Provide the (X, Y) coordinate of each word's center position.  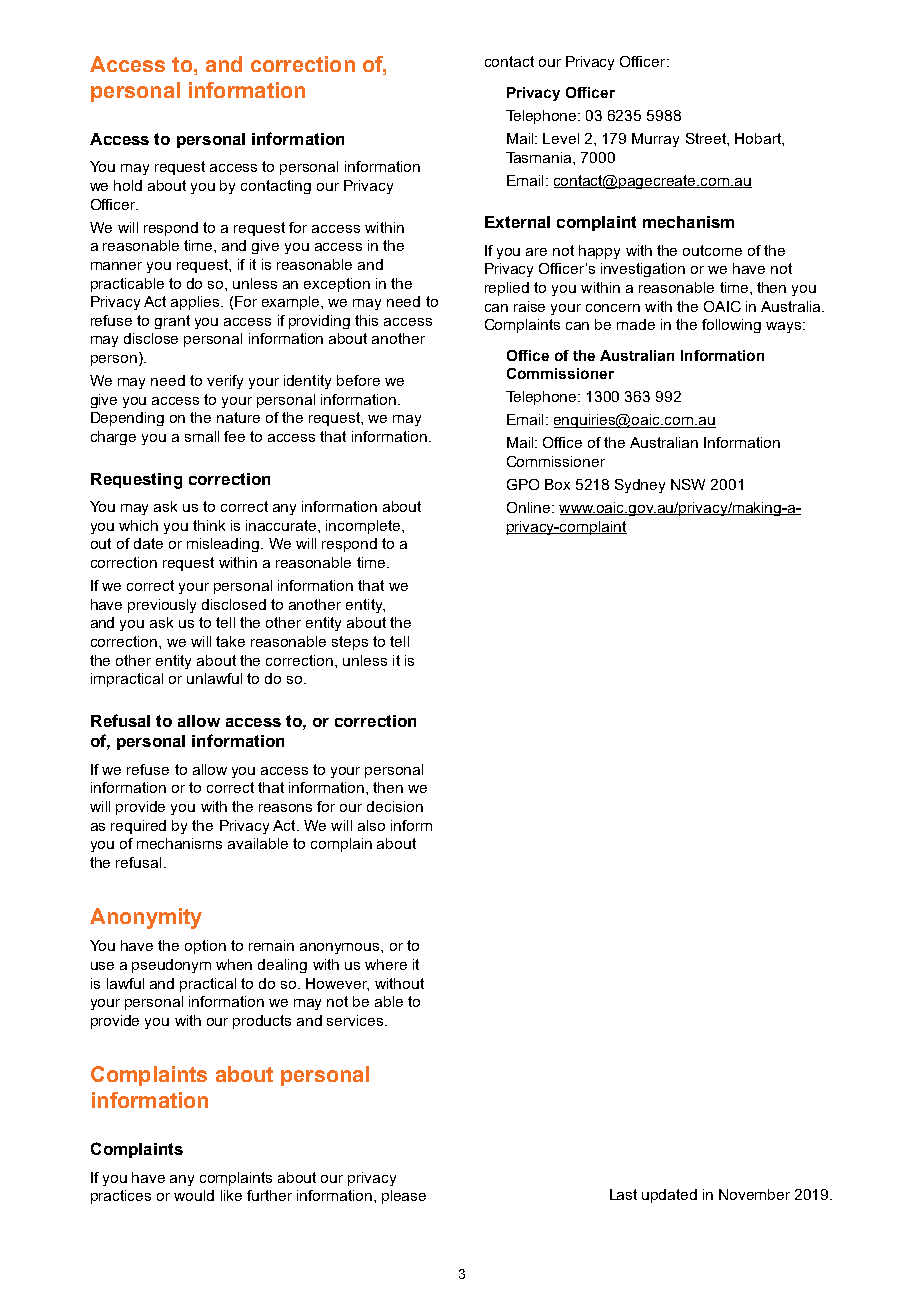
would (194, 1195)
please (404, 1197)
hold (128, 185)
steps (350, 643)
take (230, 641)
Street (707, 138)
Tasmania (540, 157)
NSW (688, 484)
